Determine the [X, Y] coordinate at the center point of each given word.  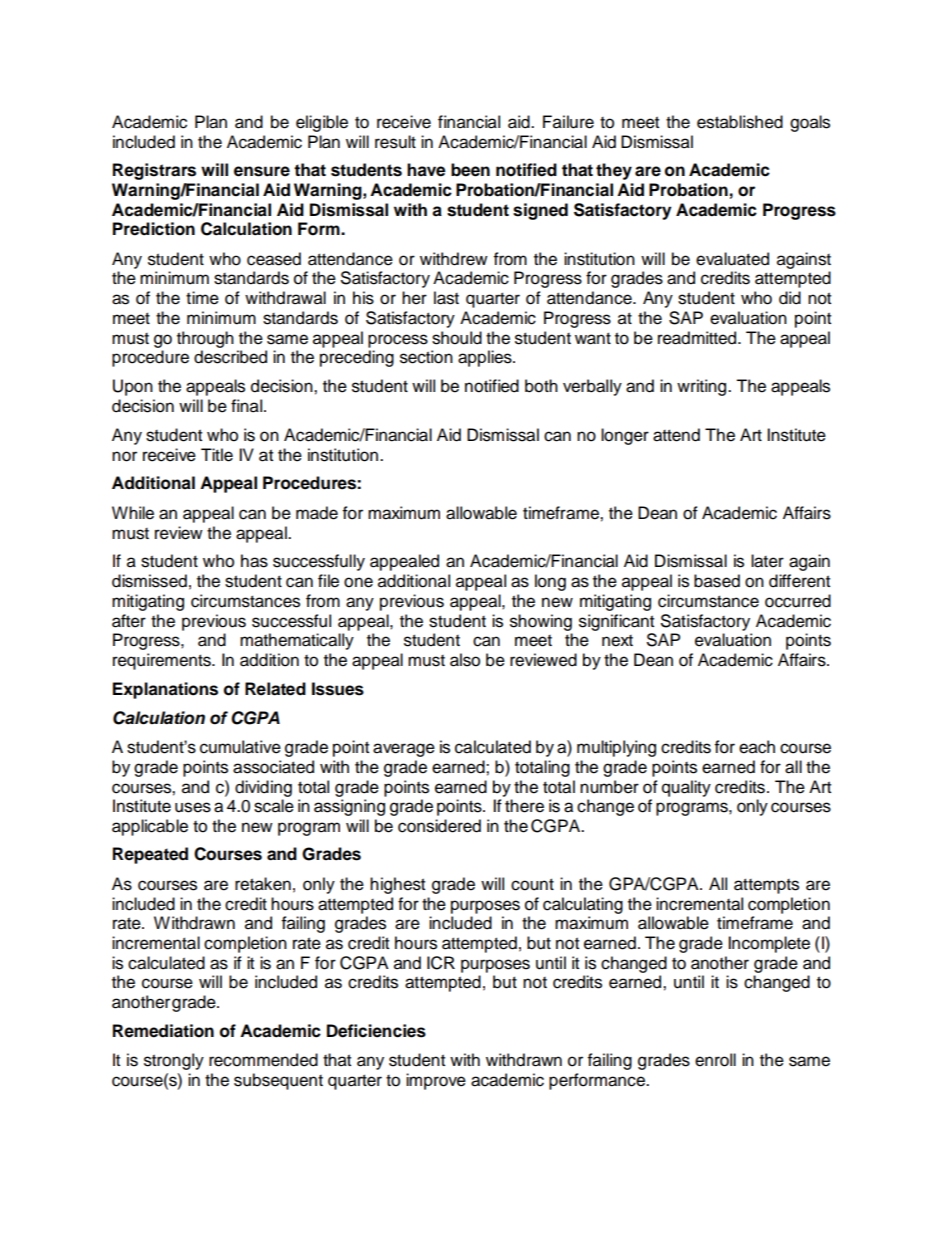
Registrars [154, 171]
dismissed [149, 581]
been [470, 170]
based [717, 581]
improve [436, 1081]
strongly [174, 1061]
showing [541, 622]
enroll [715, 1060]
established [740, 122]
